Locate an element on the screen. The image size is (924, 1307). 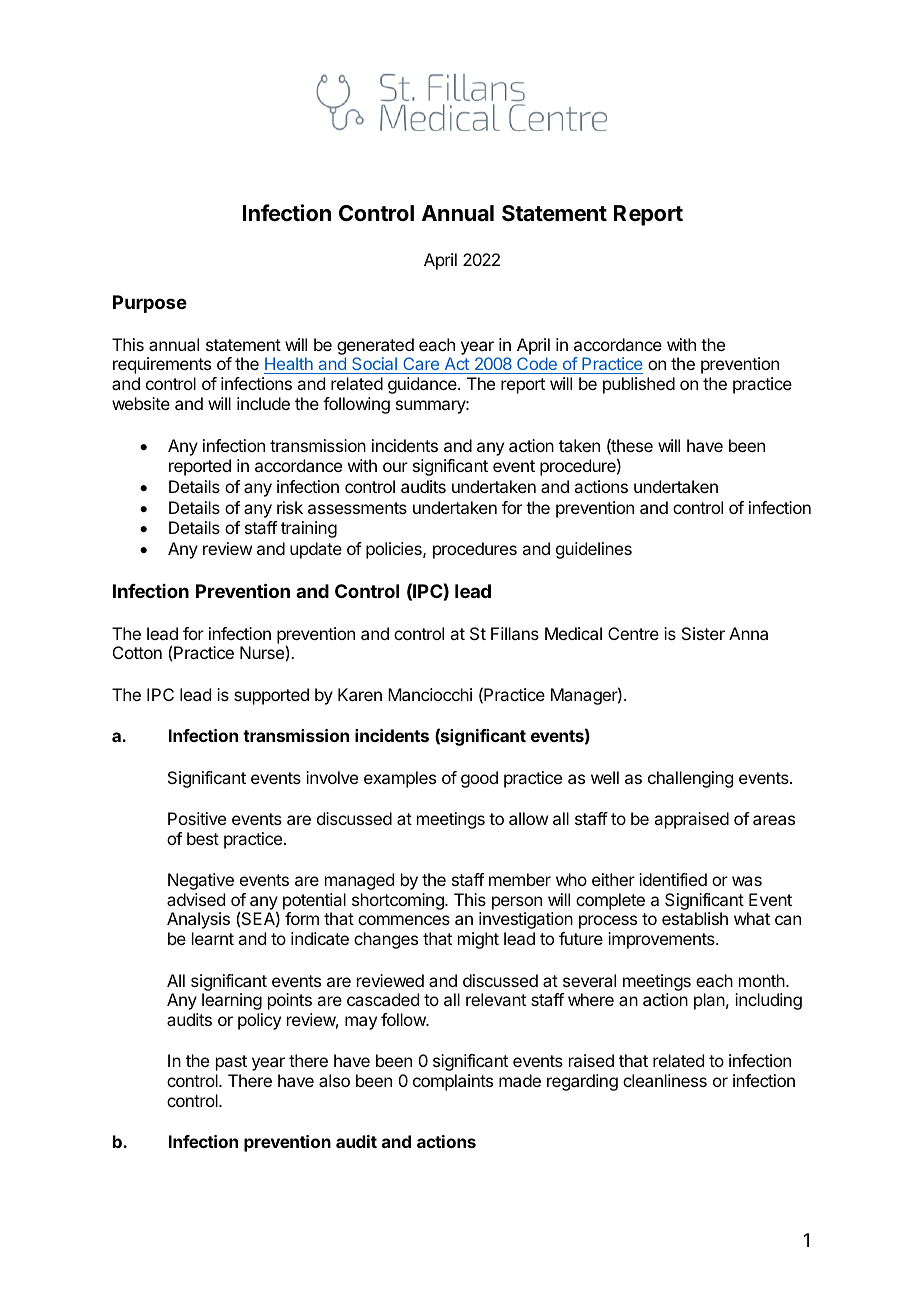
complaints is located at coordinates (453, 1082).
